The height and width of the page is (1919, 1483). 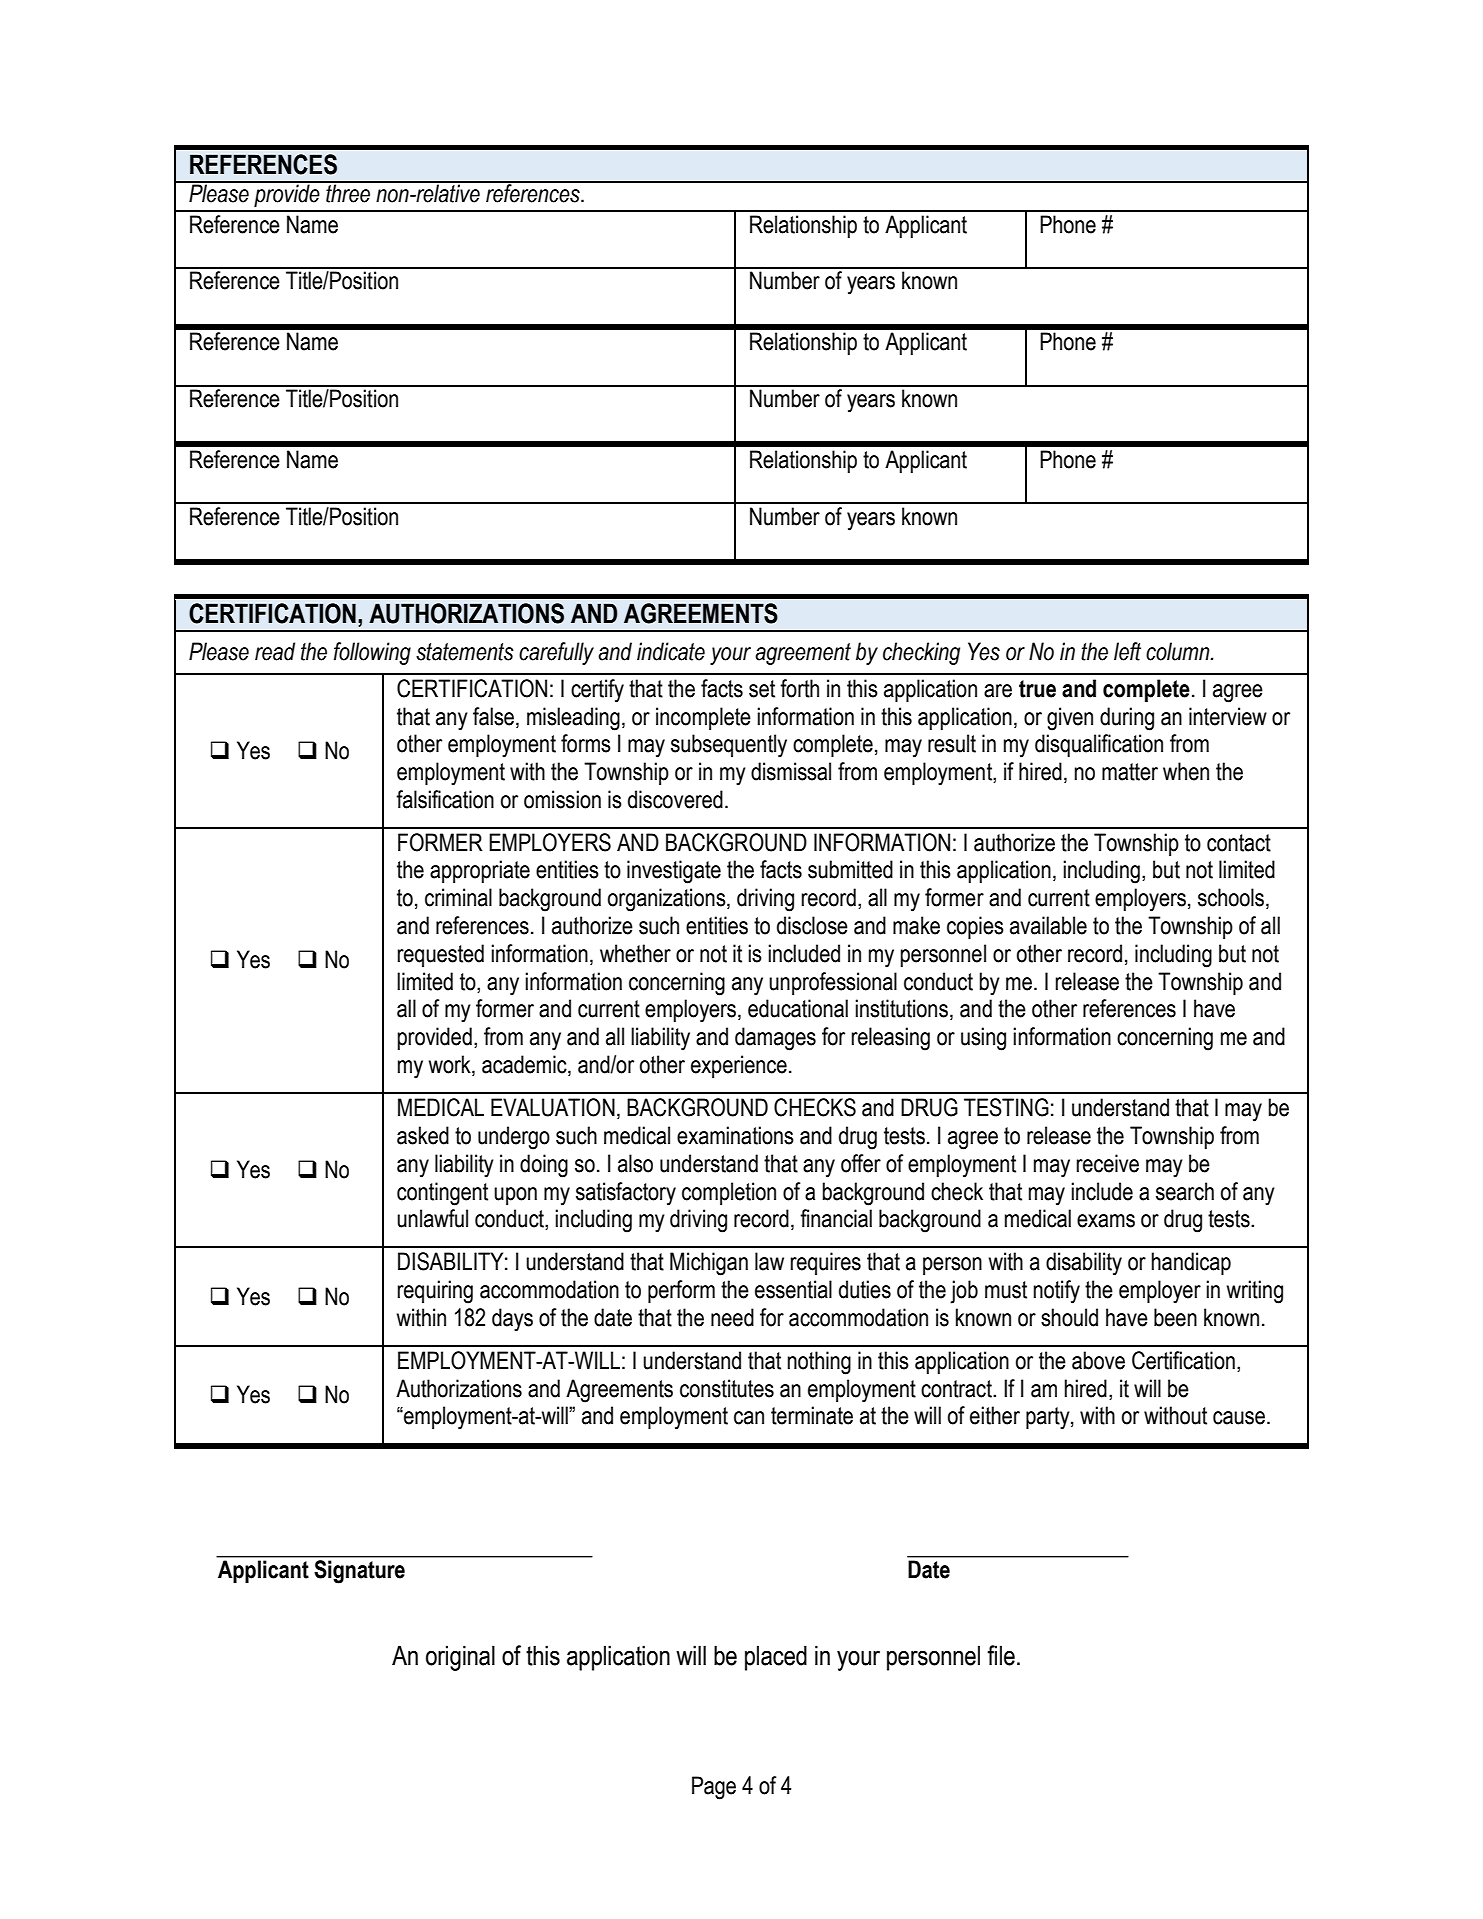 What do you see at coordinates (372, 653) in the page?
I see `following` at bounding box center [372, 653].
